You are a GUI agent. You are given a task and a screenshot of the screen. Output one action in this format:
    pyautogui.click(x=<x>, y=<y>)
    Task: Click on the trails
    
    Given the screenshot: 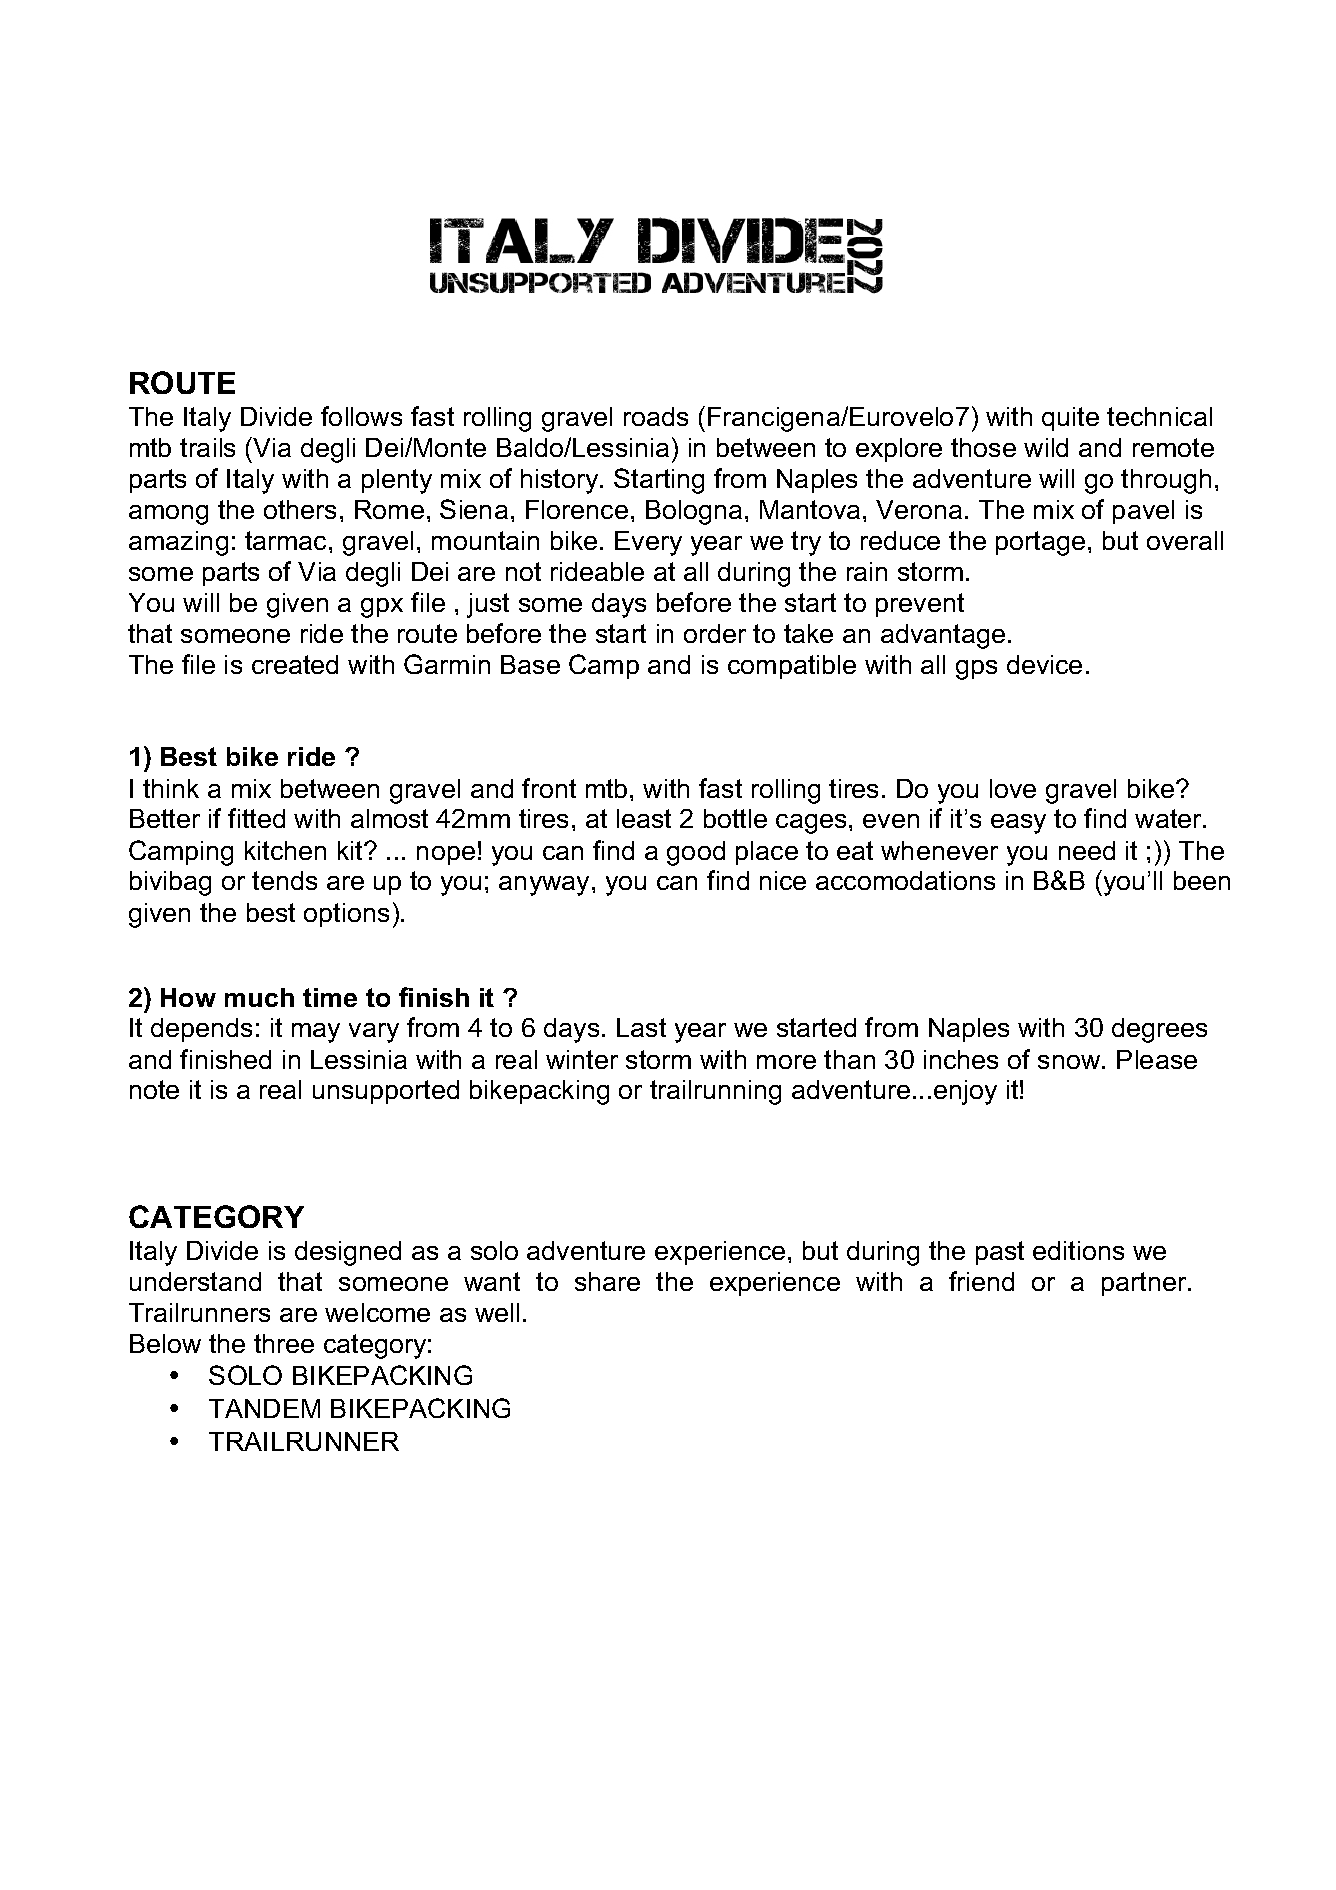 What is the action you would take?
    pyautogui.click(x=207, y=447)
